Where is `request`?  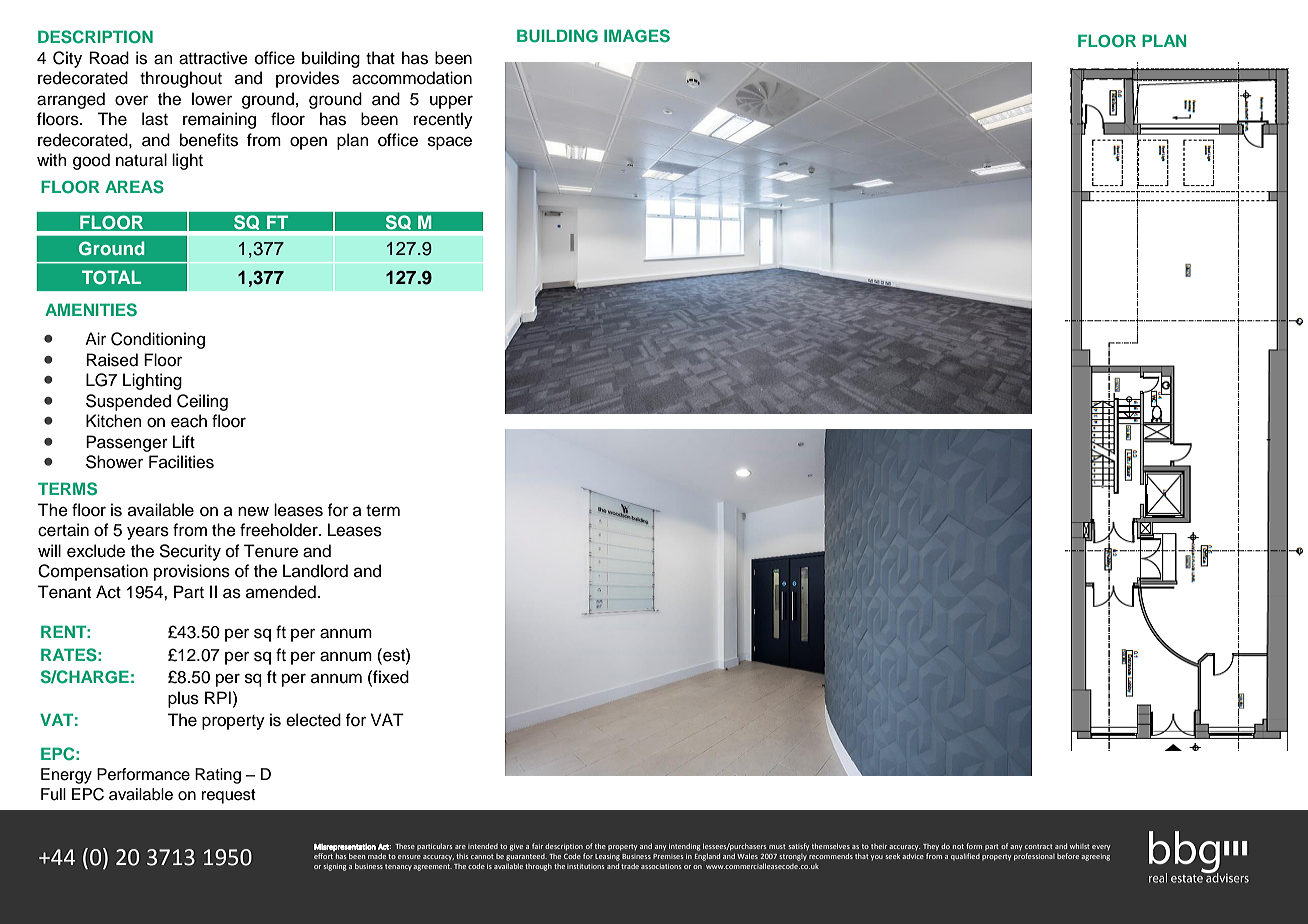 request is located at coordinates (229, 796).
